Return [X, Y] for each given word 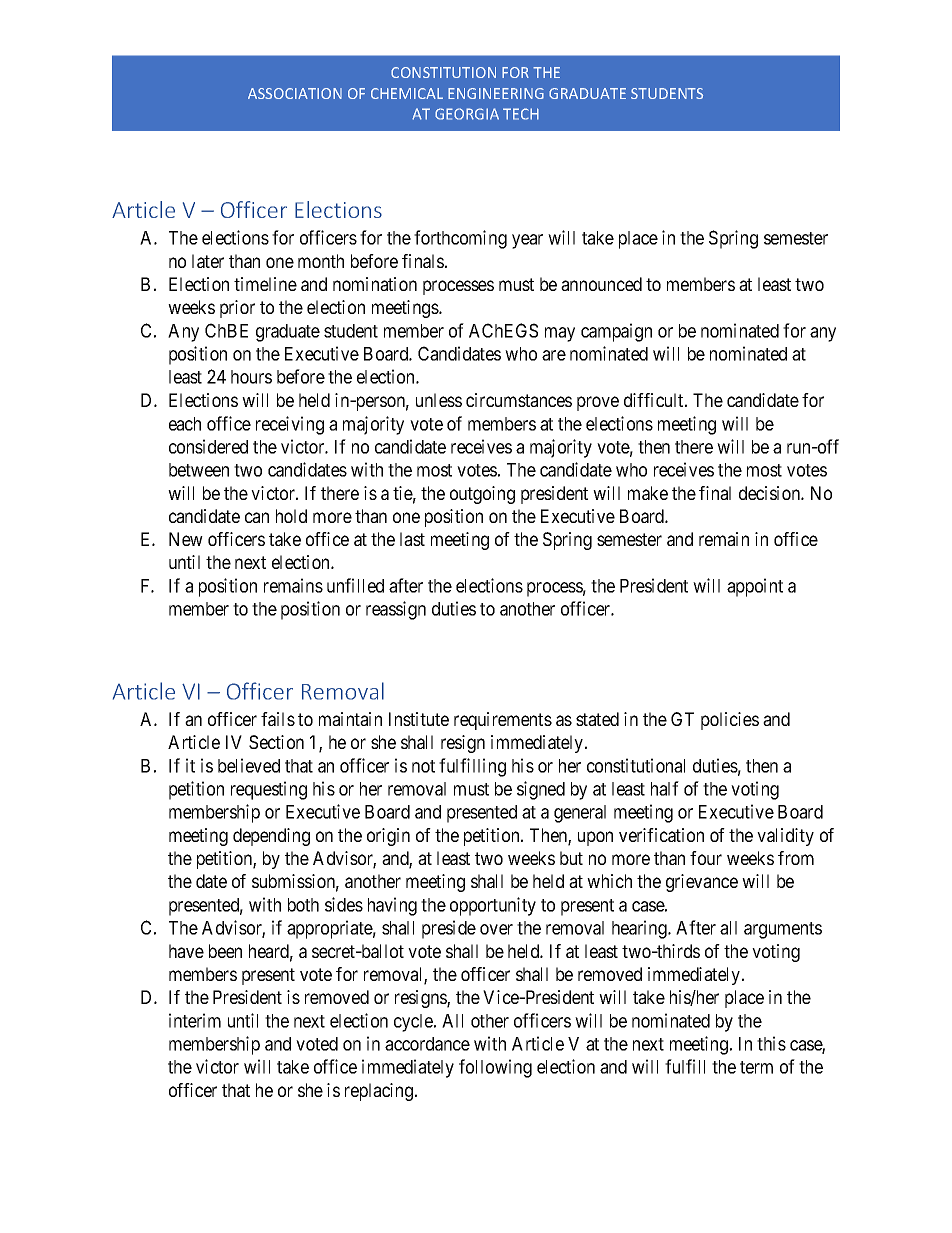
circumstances [519, 400]
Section [276, 742]
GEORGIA [467, 114]
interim [195, 1020]
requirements [503, 721]
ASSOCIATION [295, 93]
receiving [290, 425]
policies [730, 721]
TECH [521, 114]
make [648, 493]
